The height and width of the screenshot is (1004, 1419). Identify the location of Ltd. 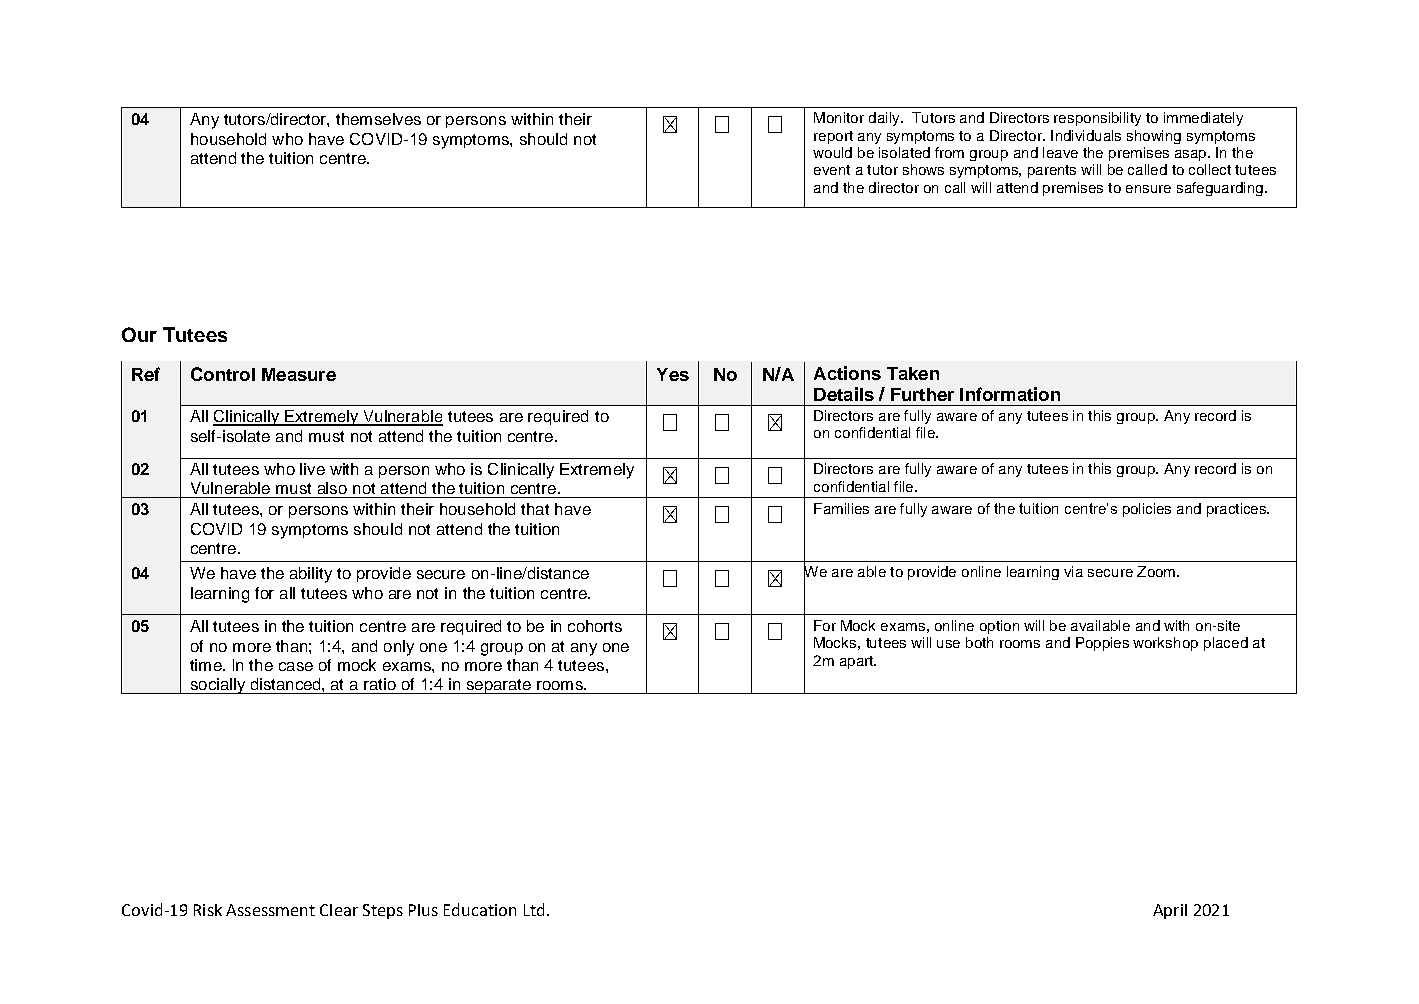
(534, 909).
